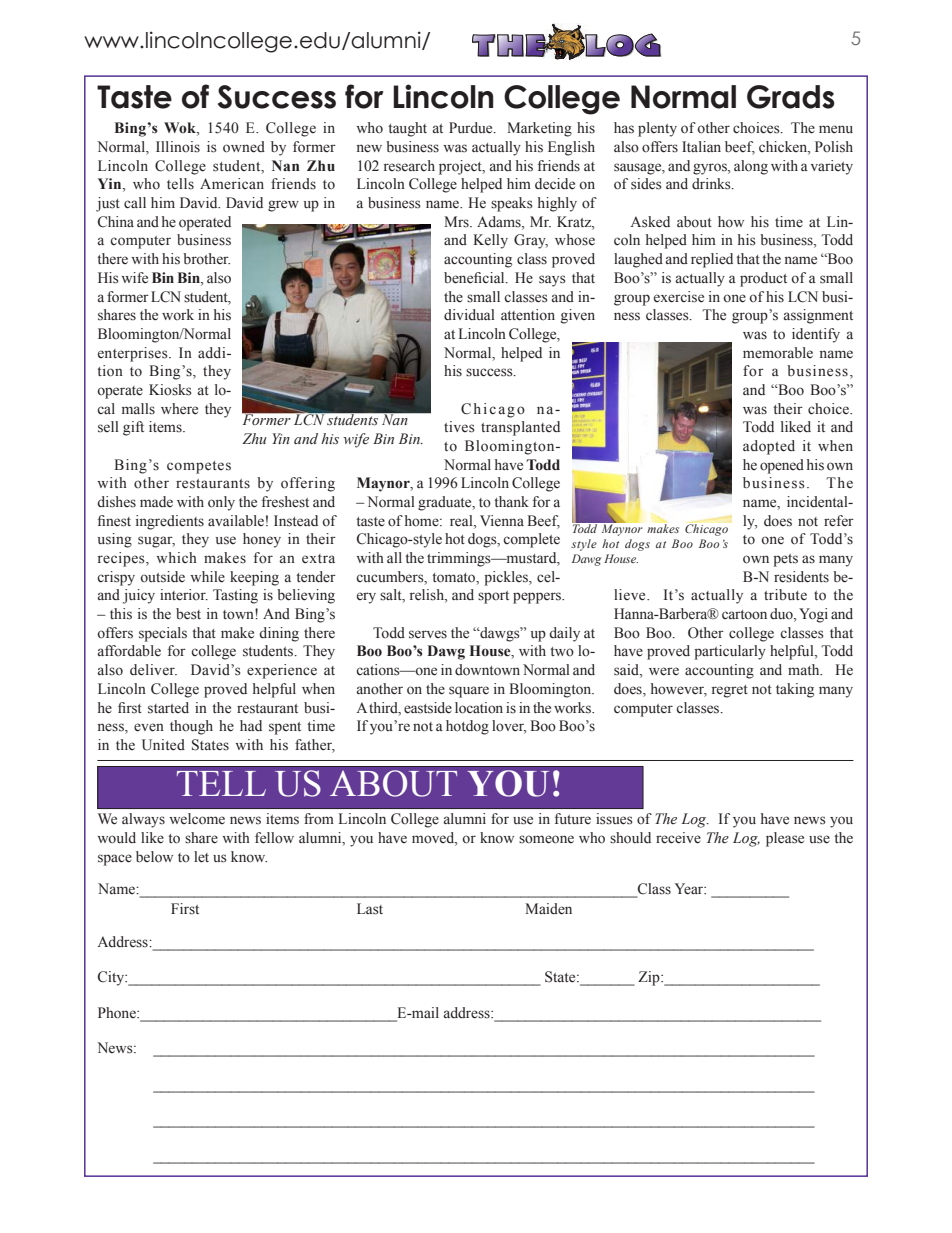 The width and height of the screenshot is (952, 1233). Describe the element at coordinates (690, 889) in the screenshot. I see `Year` at that location.
